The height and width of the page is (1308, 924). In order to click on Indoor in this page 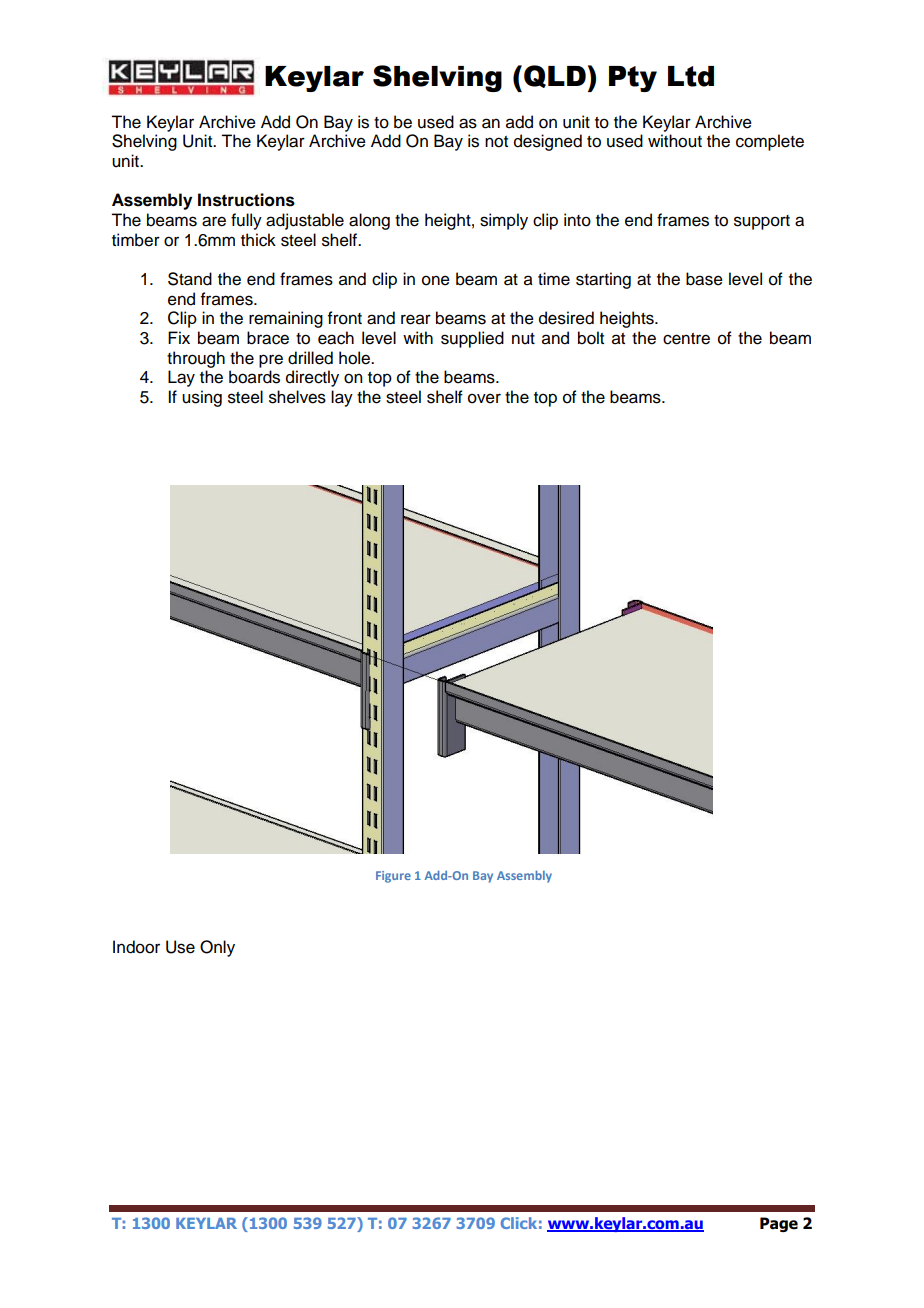, I will do `click(136, 947)`.
